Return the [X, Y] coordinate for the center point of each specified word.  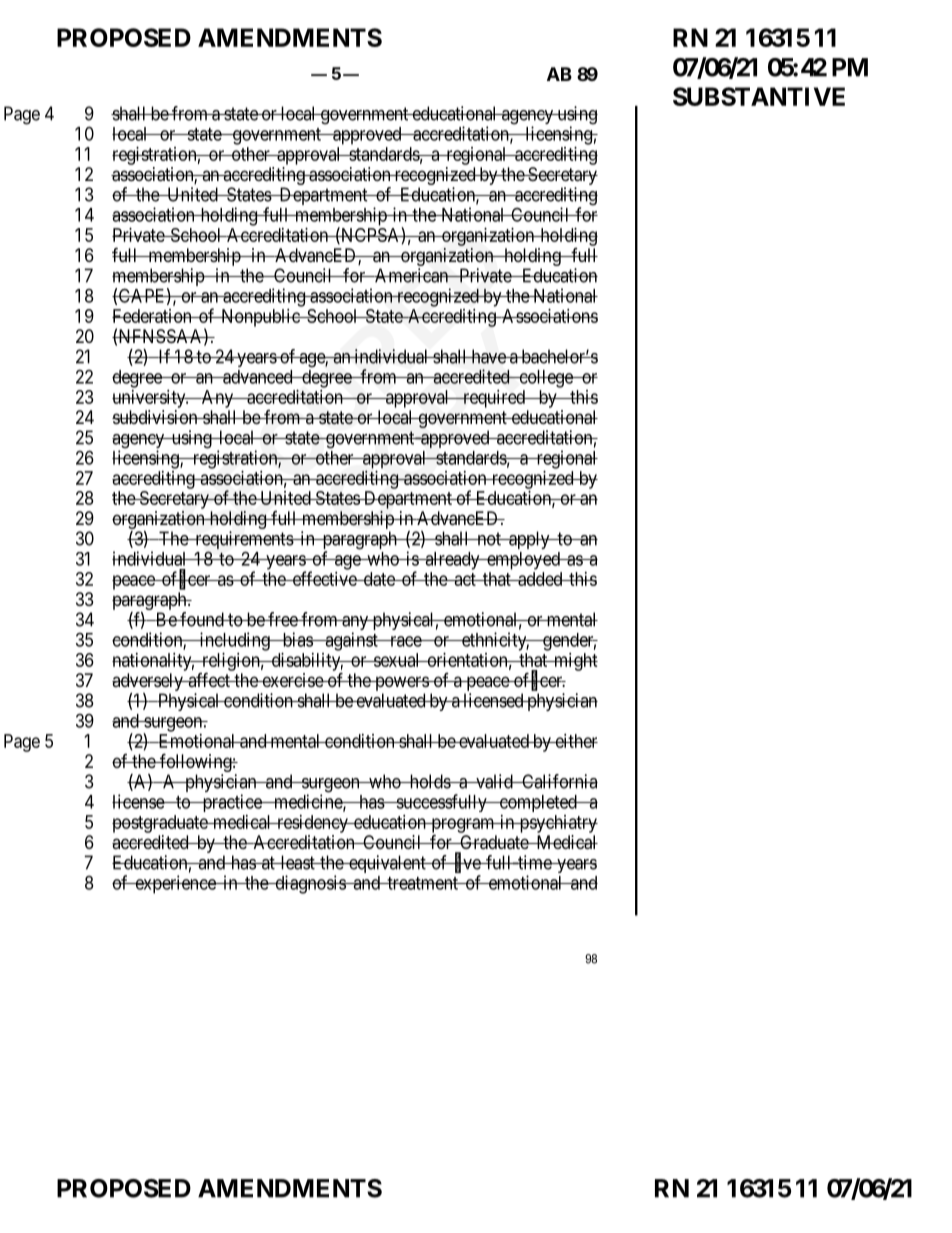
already [452, 561]
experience [175, 884]
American [412, 275]
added [540, 579]
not [489, 539]
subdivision [156, 417]
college [546, 379]
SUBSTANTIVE [759, 96]
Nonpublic [260, 318]
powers [401, 685]
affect [209, 679]
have [488, 356]
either [575, 741]
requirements [243, 541]
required [494, 399]
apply [529, 540]
